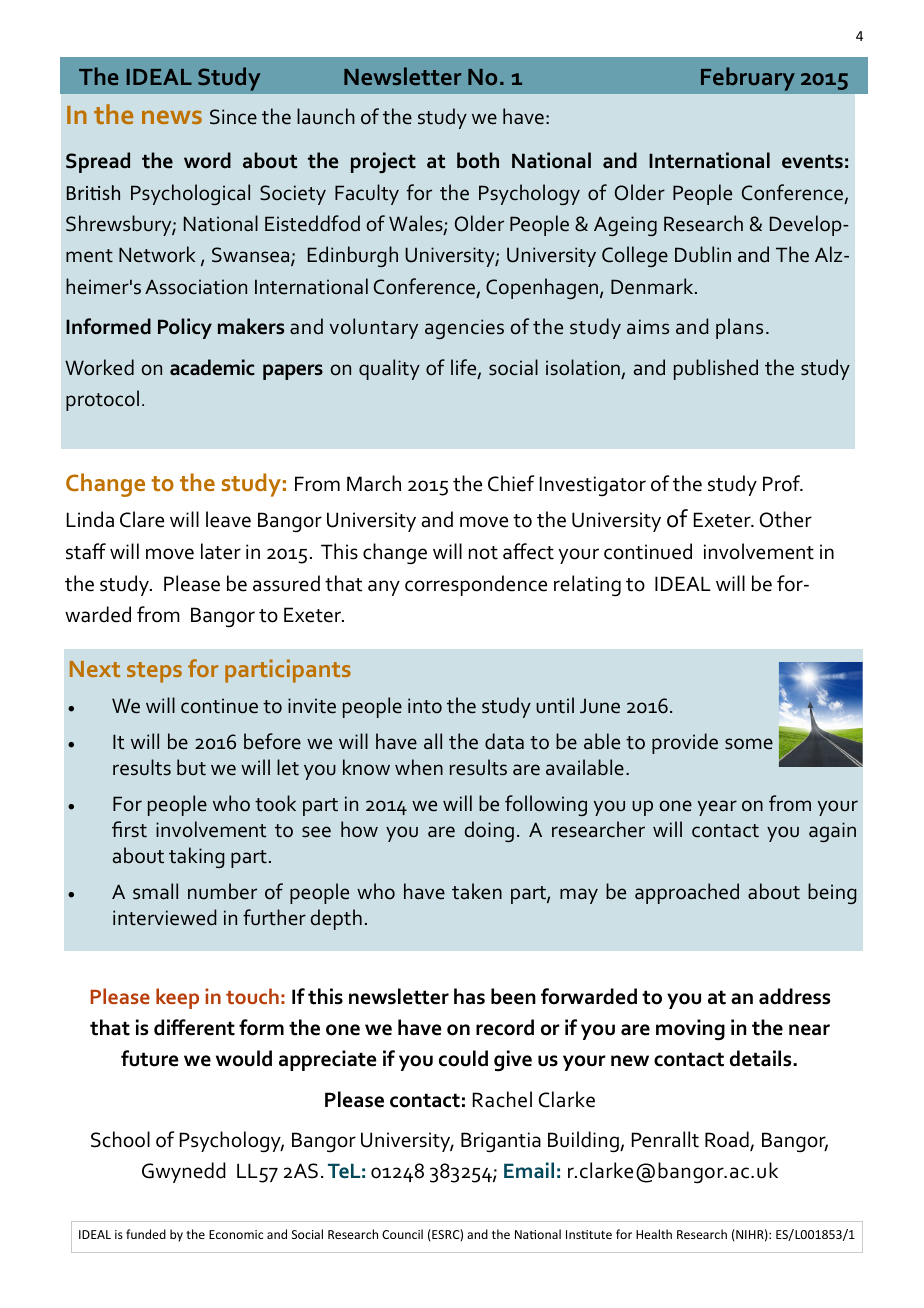 The height and width of the page is (1308, 924). What do you see at coordinates (749, 744) in the page?
I see `some` at bounding box center [749, 744].
